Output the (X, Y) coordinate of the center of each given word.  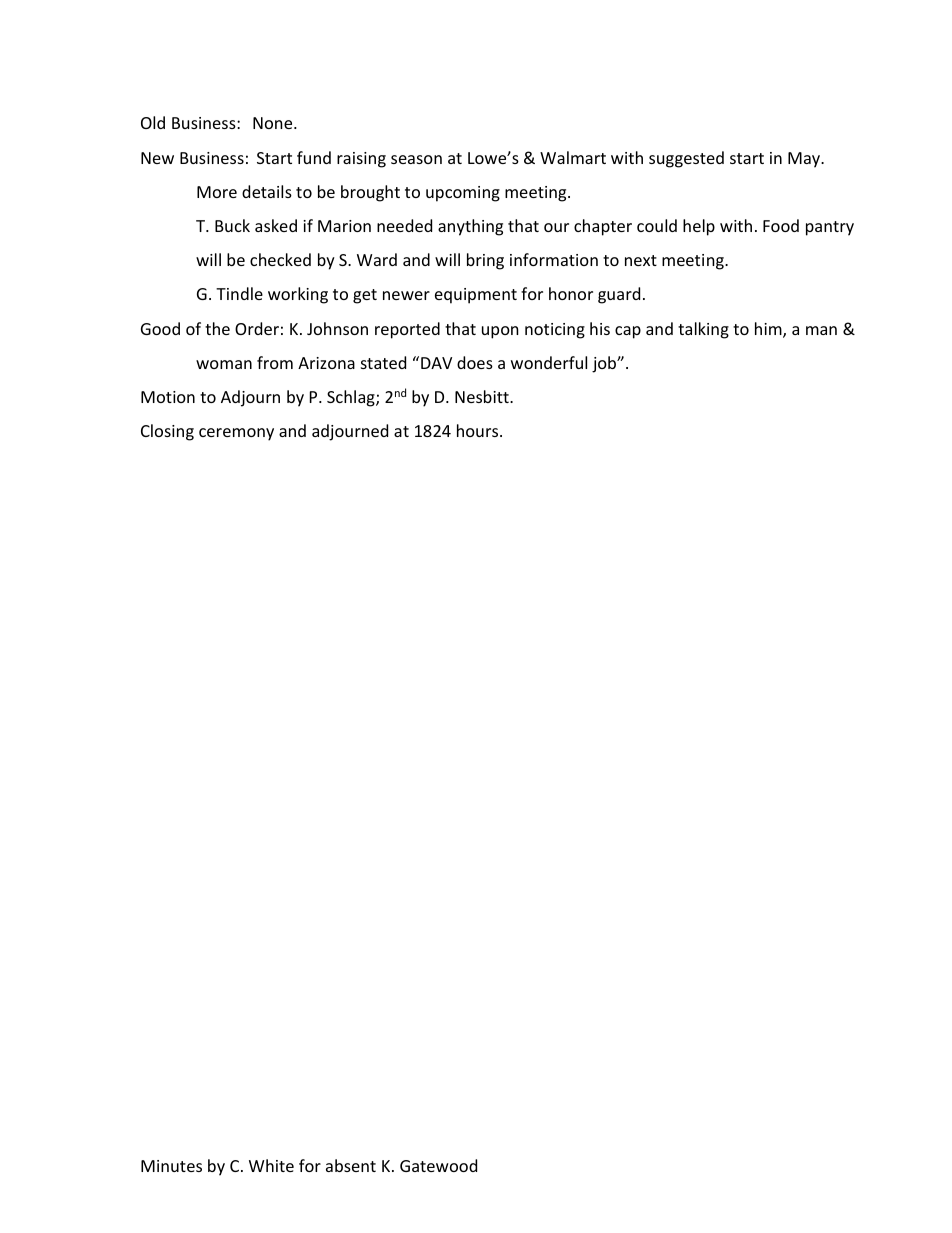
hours (479, 430)
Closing (167, 432)
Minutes (171, 1166)
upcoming (463, 194)
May (805, 160)
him (769, 330)
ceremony (236, 434)
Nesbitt (483, 396)
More (217, 192)
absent (351, 1165)
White (271, 1165)
